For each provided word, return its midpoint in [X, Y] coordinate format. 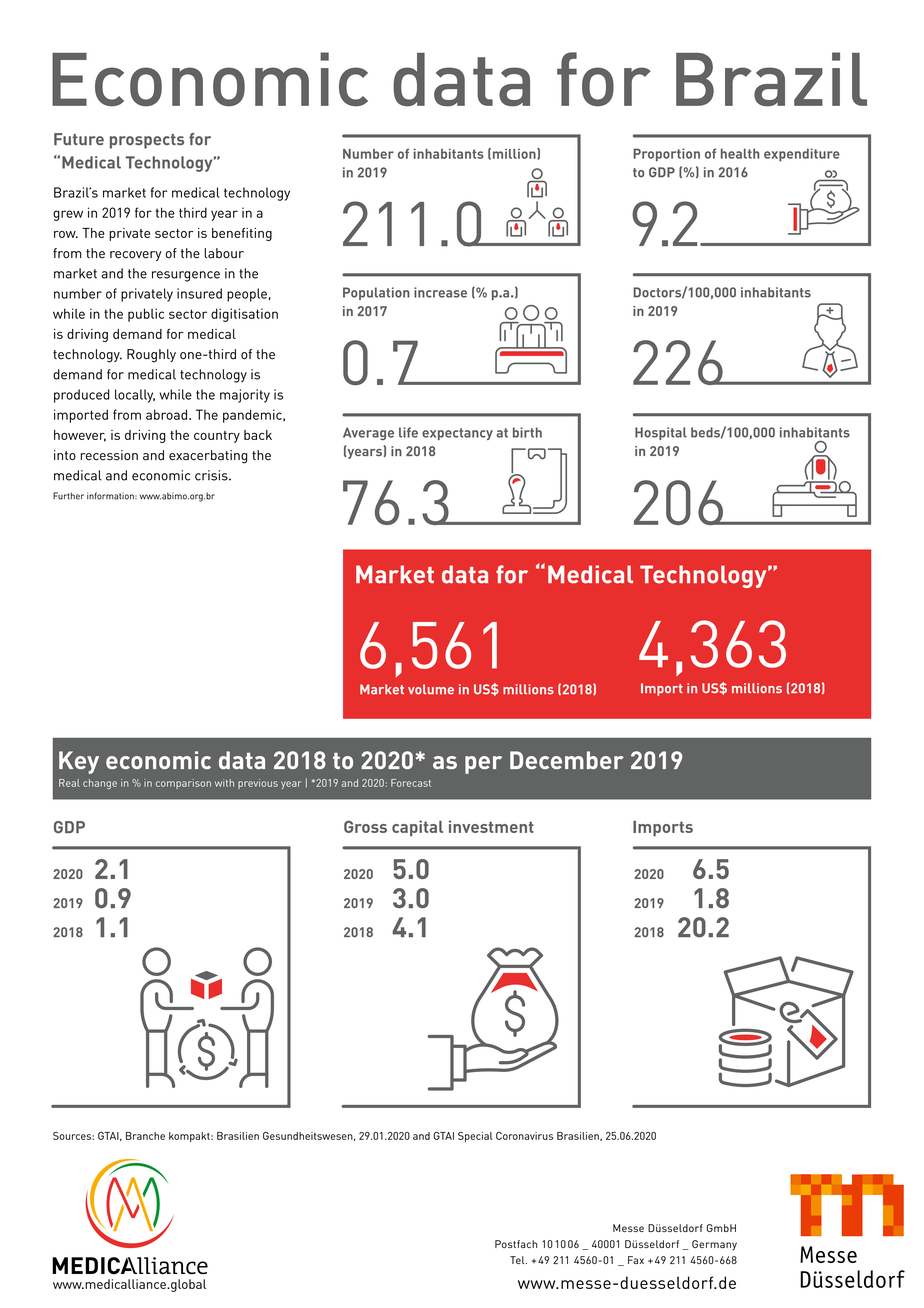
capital [417, 828]
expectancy [457, 434]
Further [68, 496]
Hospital [661, 433]
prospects [147, 141]
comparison [183, 784]
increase [440, 292]
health [740, 153]
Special [475, 1137]
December [567, 760]
